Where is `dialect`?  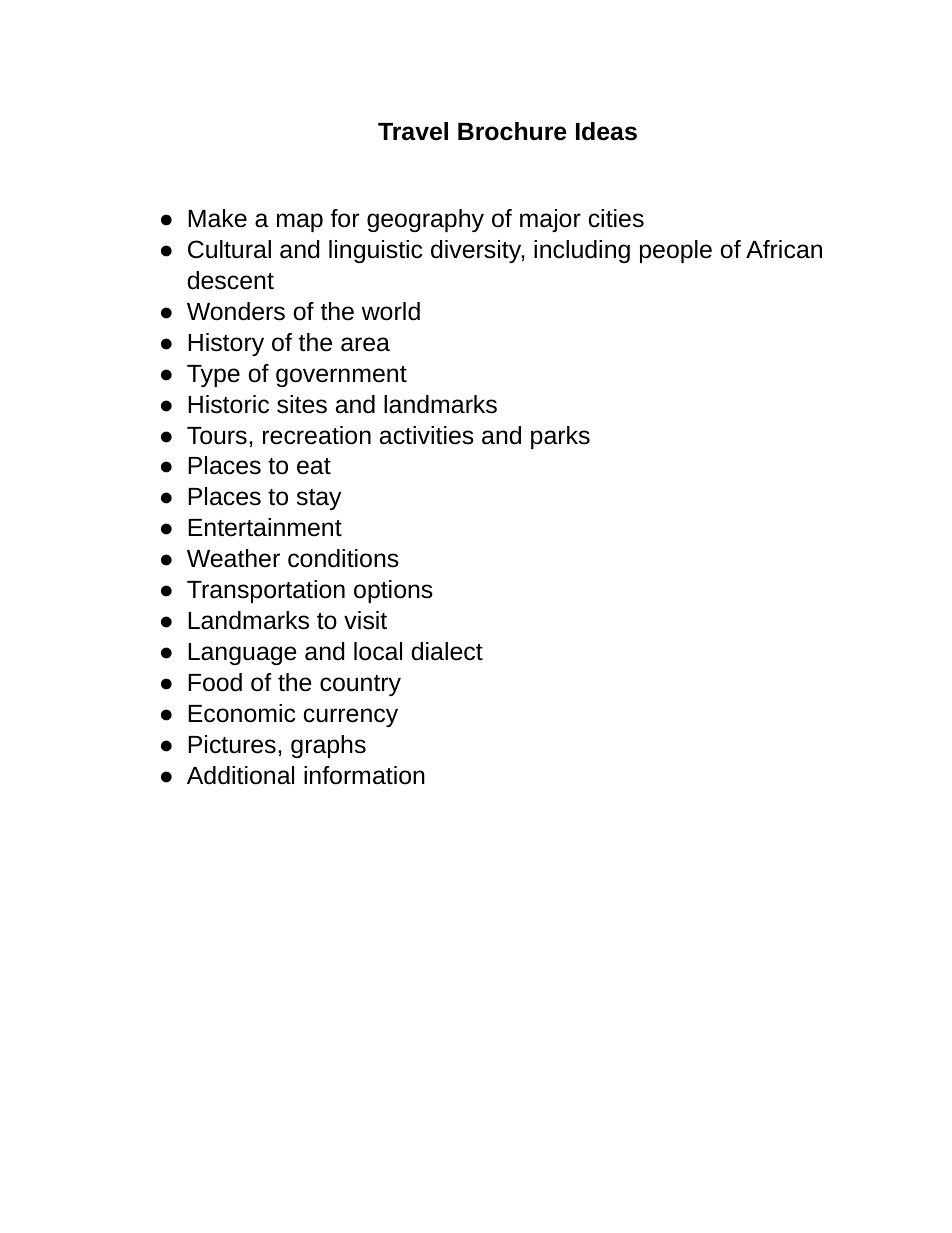
dialect is located at coordinates (447, 651).
